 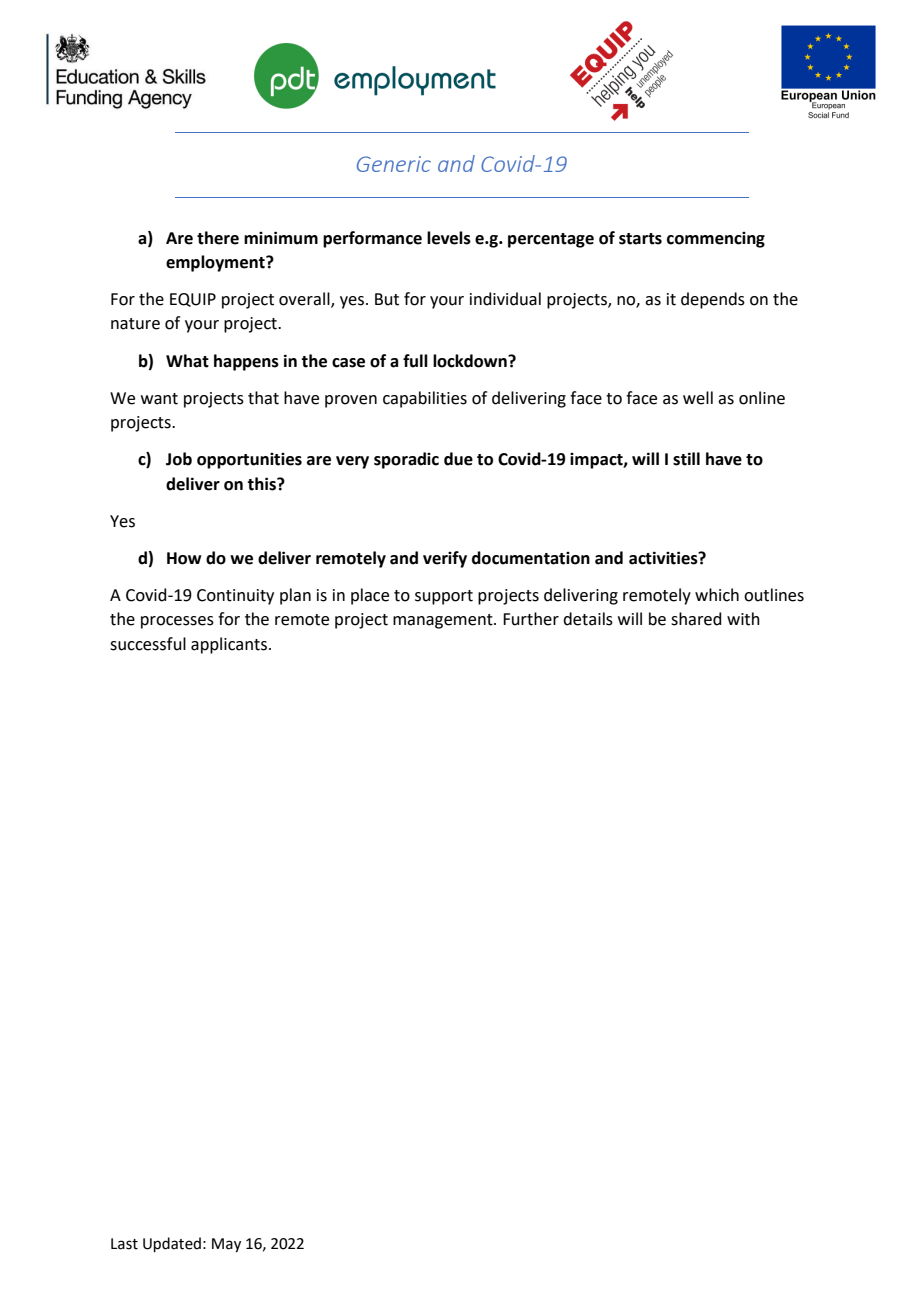 I want to click on levels, so click(x=449, y=238).
